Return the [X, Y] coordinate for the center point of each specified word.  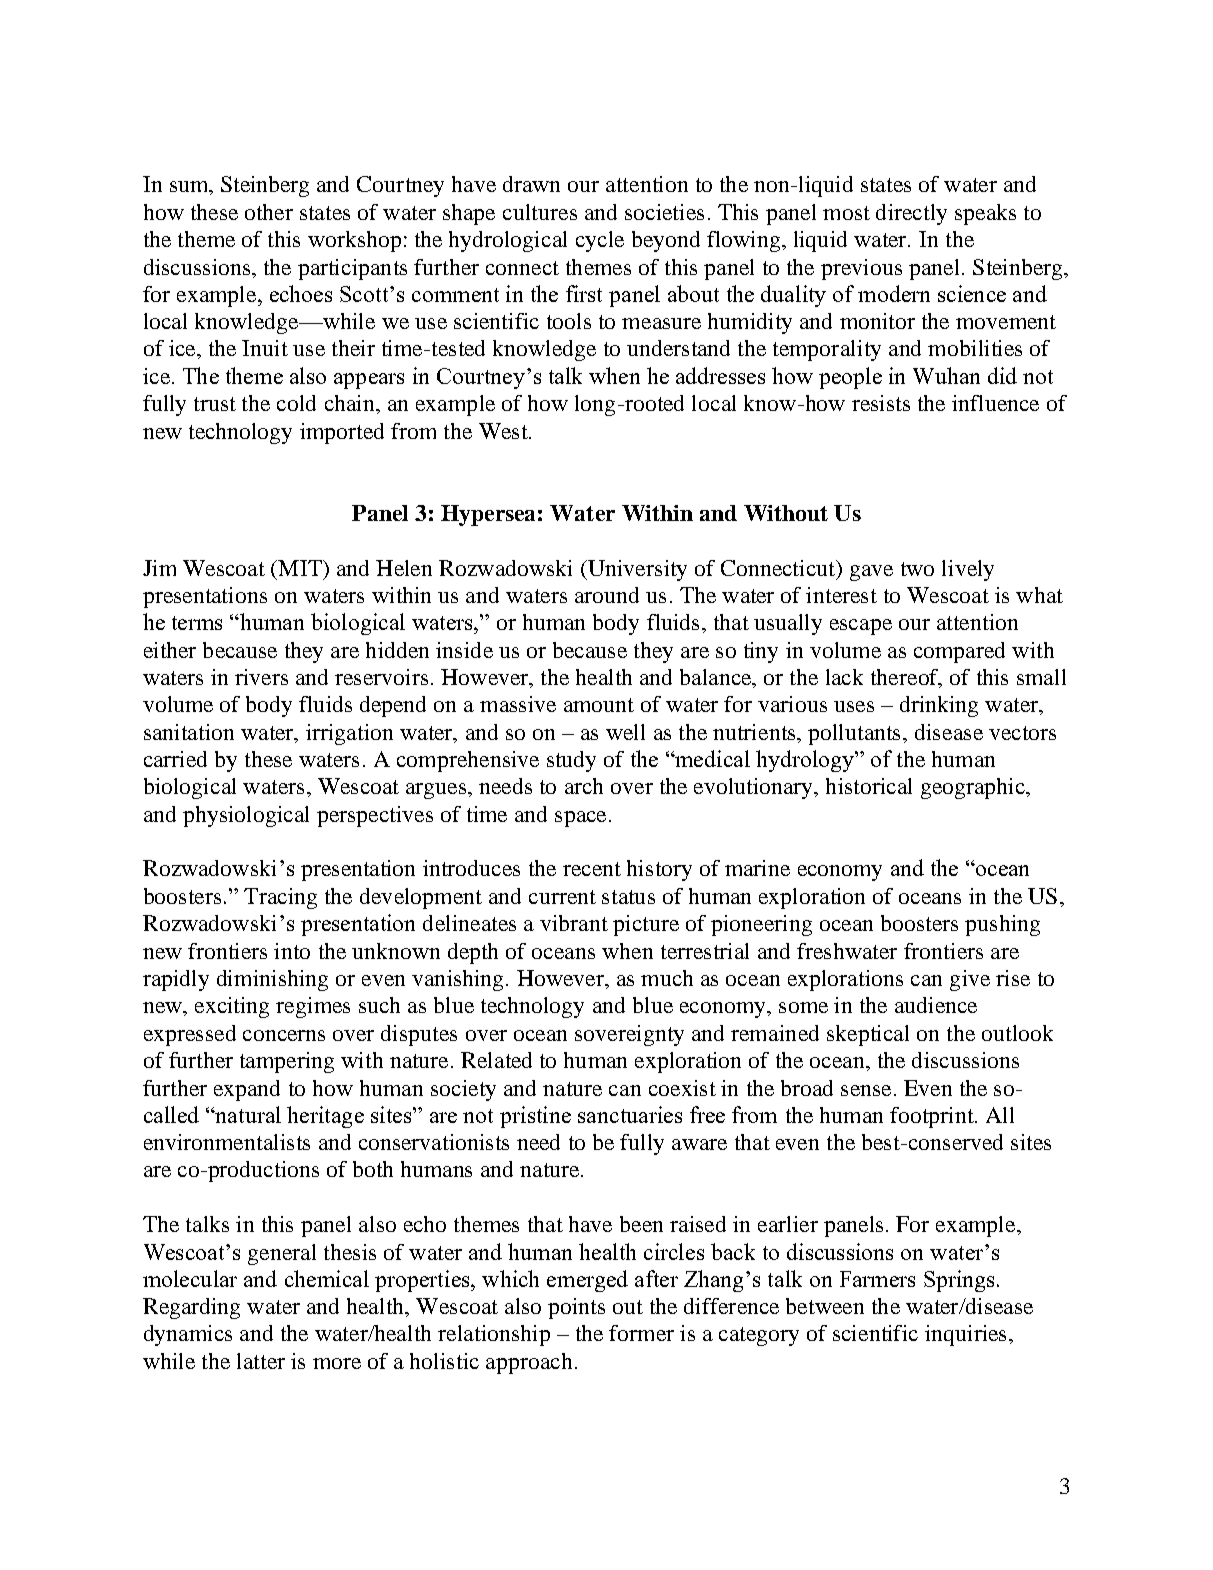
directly [911, 214]
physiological [246, 816]
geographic [974, 788]
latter [261, 1361]
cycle [600, 241]
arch [584, 786]
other [269, 212]
